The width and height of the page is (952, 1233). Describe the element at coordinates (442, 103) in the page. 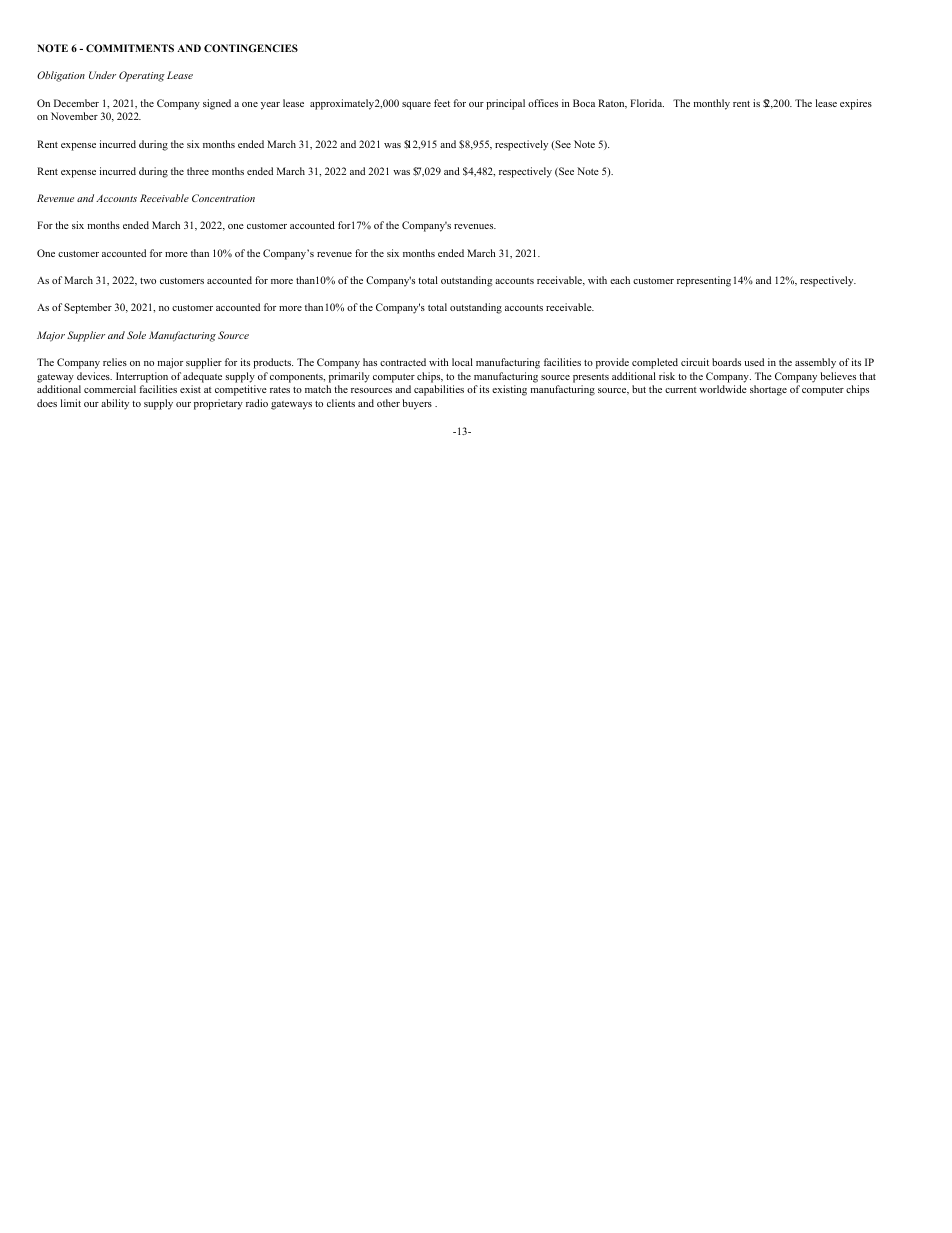

I see `feet` at that location.
